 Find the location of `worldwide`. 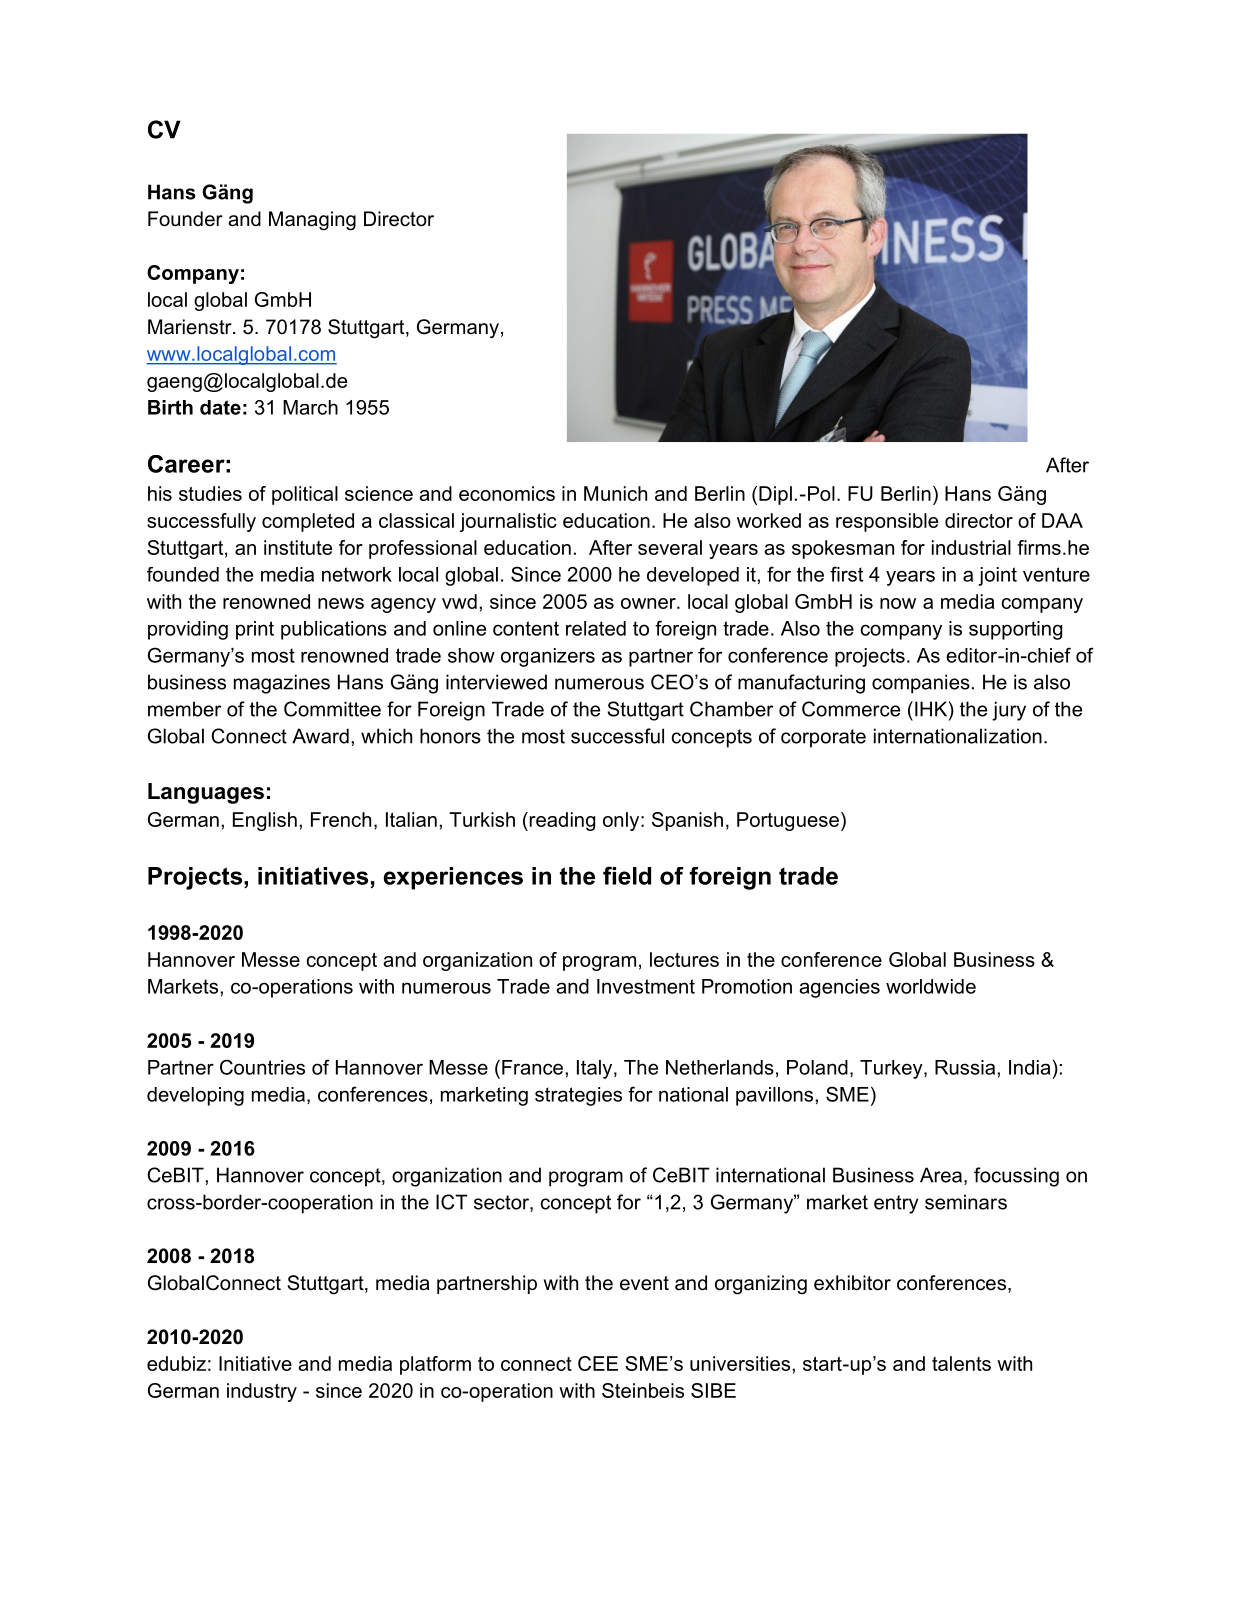

worldwide is located at coordinates (931, 986).
